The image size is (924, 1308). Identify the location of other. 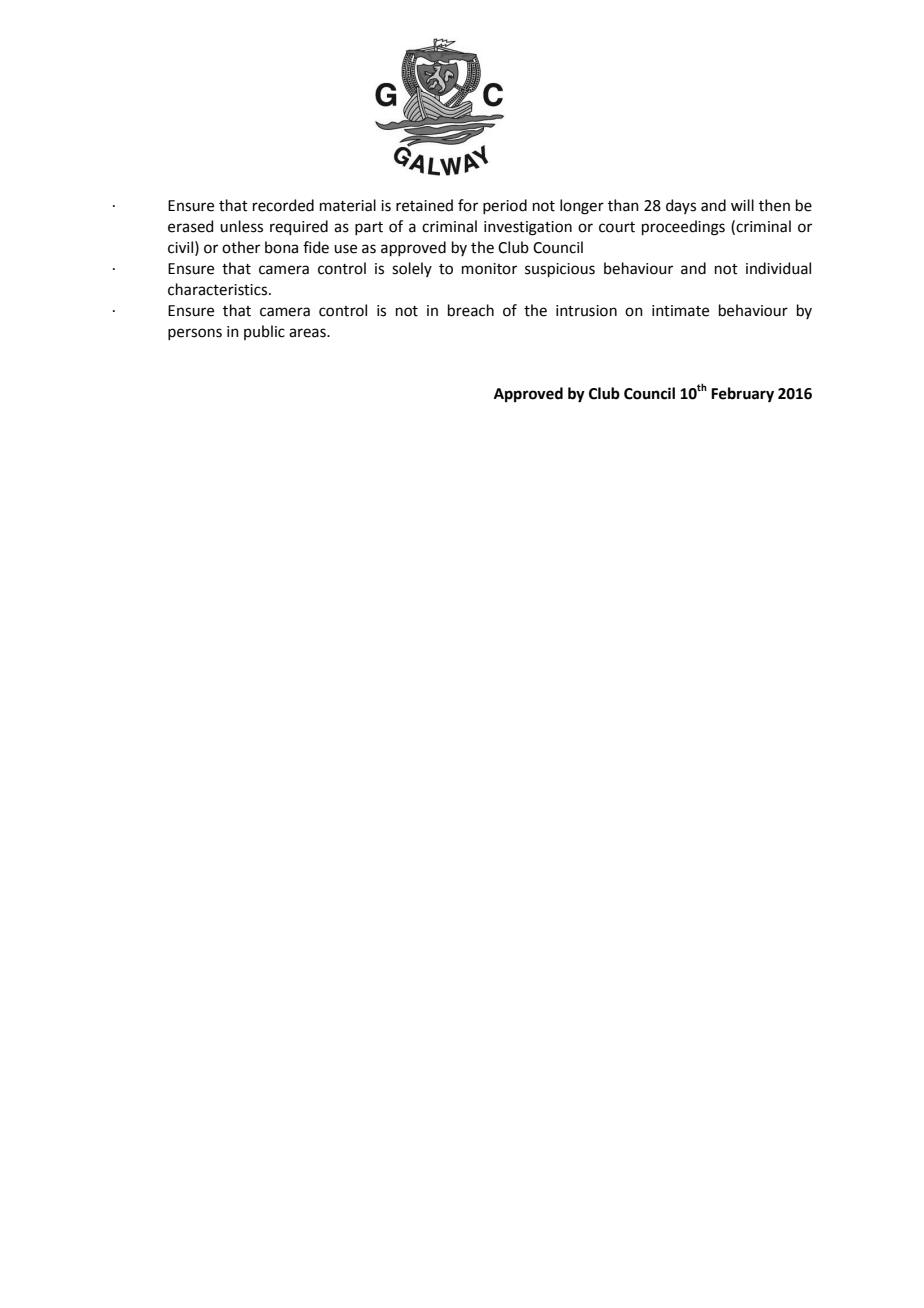
(241, 247).
